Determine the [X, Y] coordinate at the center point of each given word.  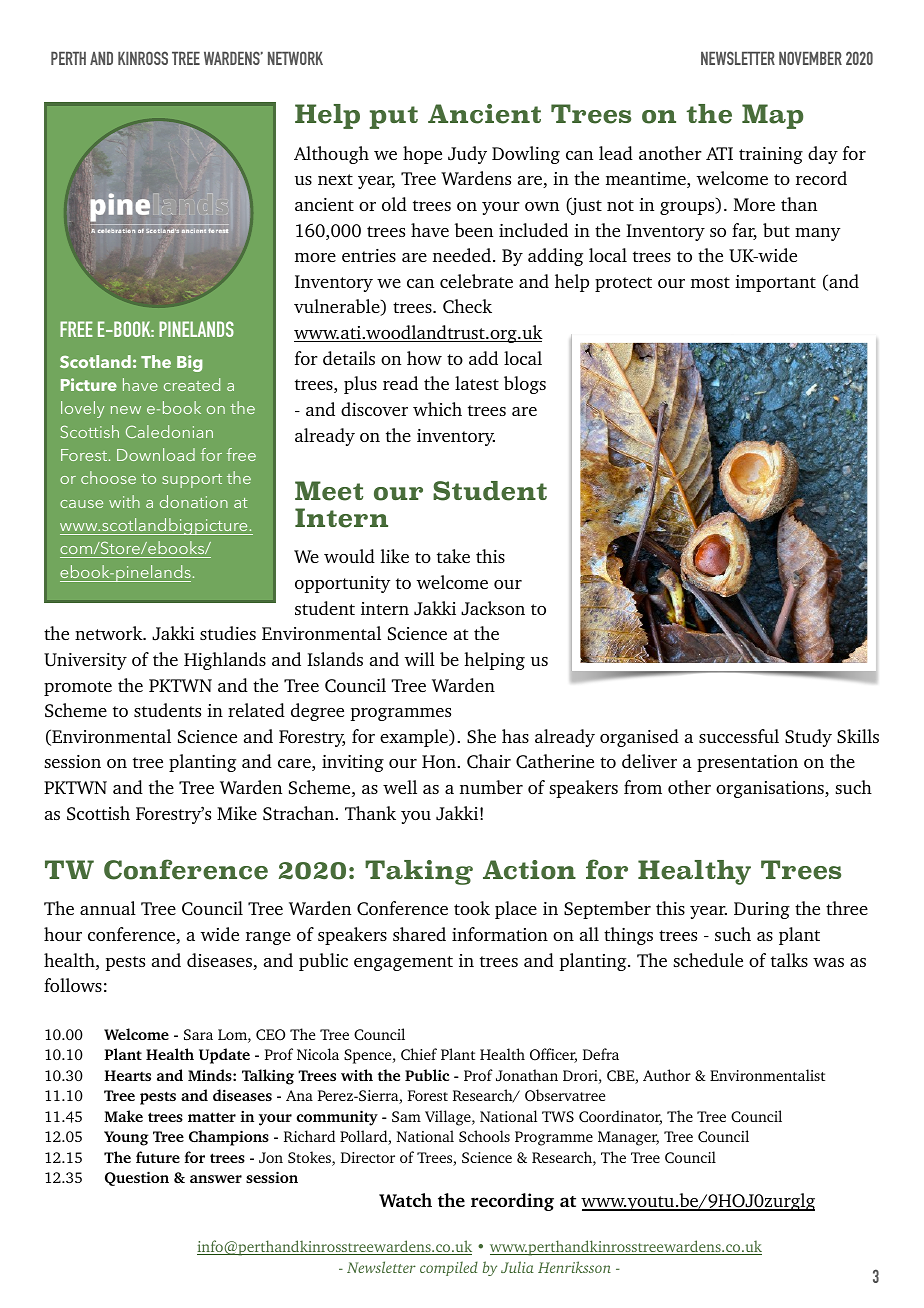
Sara [198, 1034]
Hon [440, 761]
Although [331, 155]
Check [467, 306]
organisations [771, 789]
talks [789, 960]
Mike [237, 813]
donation [194, 501]
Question [137, 1178]
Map [772, 116]
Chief [419, 1054]
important [775, 283]
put [394, 117]
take [453, 556]
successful [739, 736]
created [192, 384]
